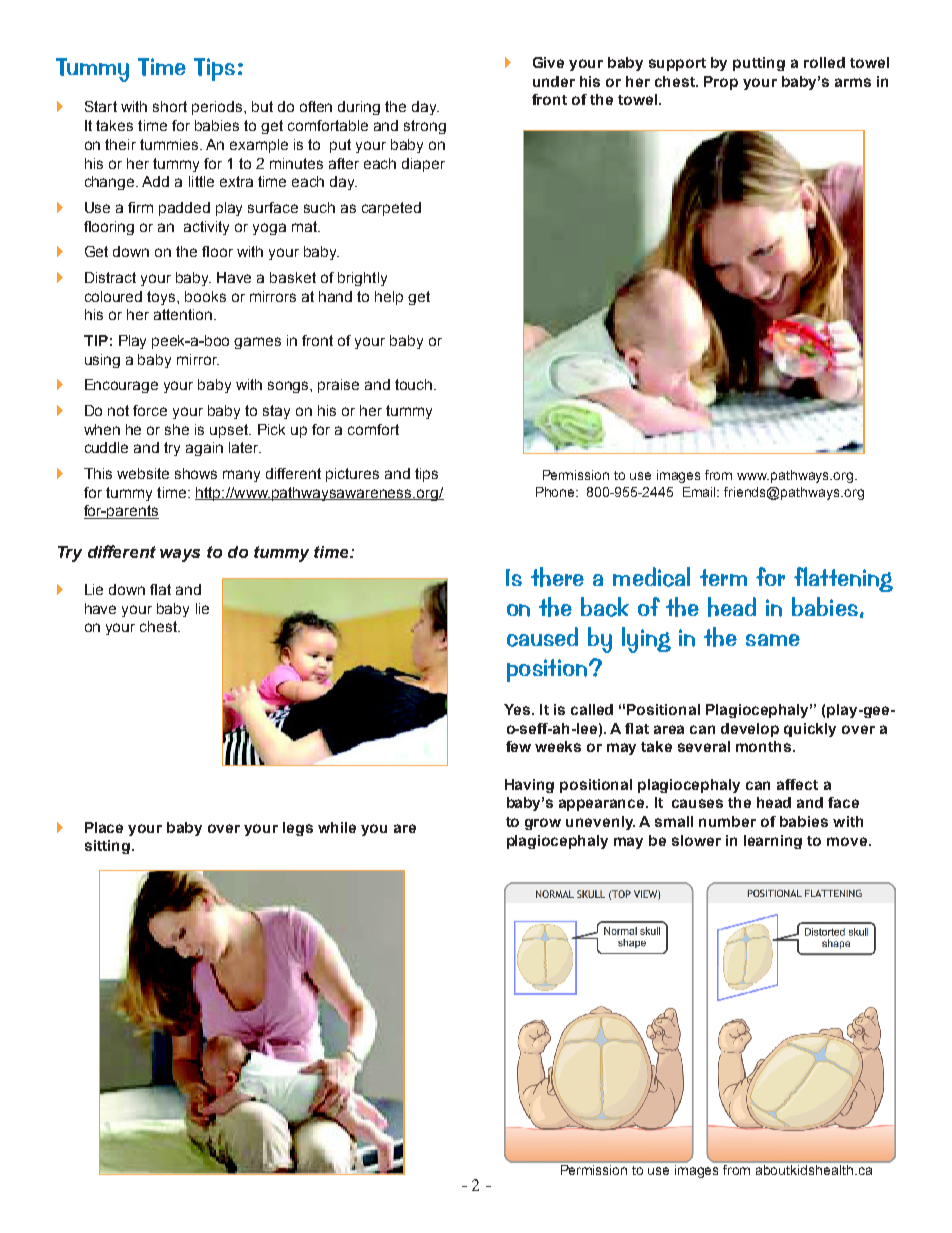 The image size is (952, 1233). What do you see at coordinates (543, 824) in the screenshot?
I see `grow` at bounding box center [543, 824].
